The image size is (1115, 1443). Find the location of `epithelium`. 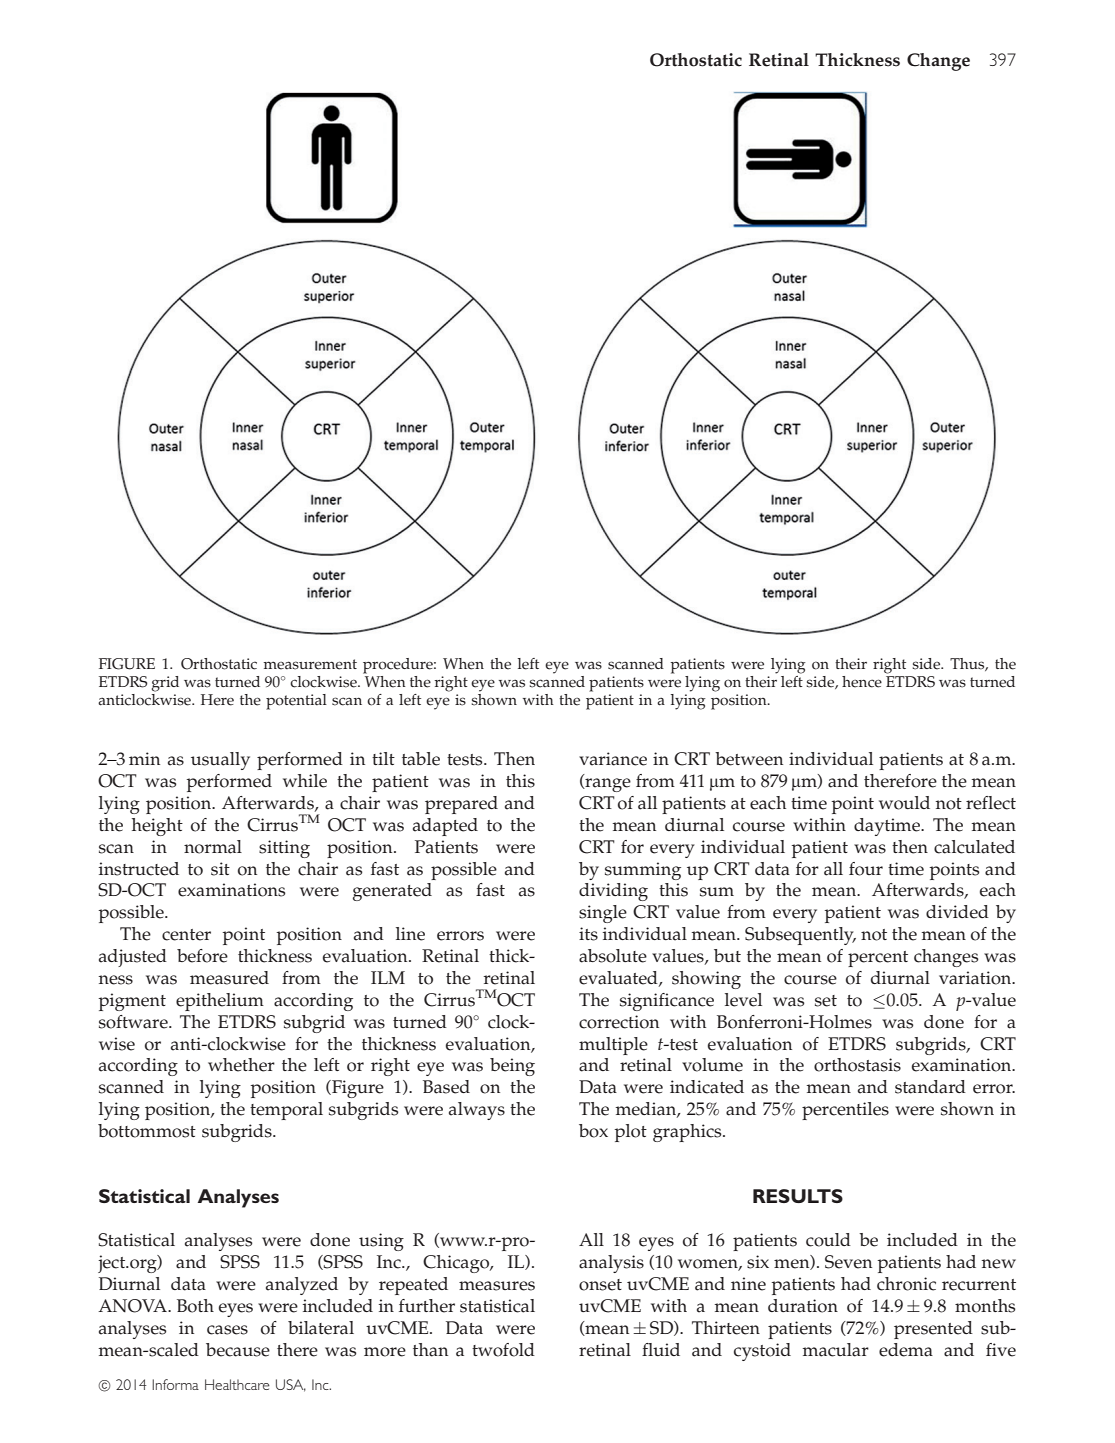

epithelium is located at coordinates (220, 1002).
